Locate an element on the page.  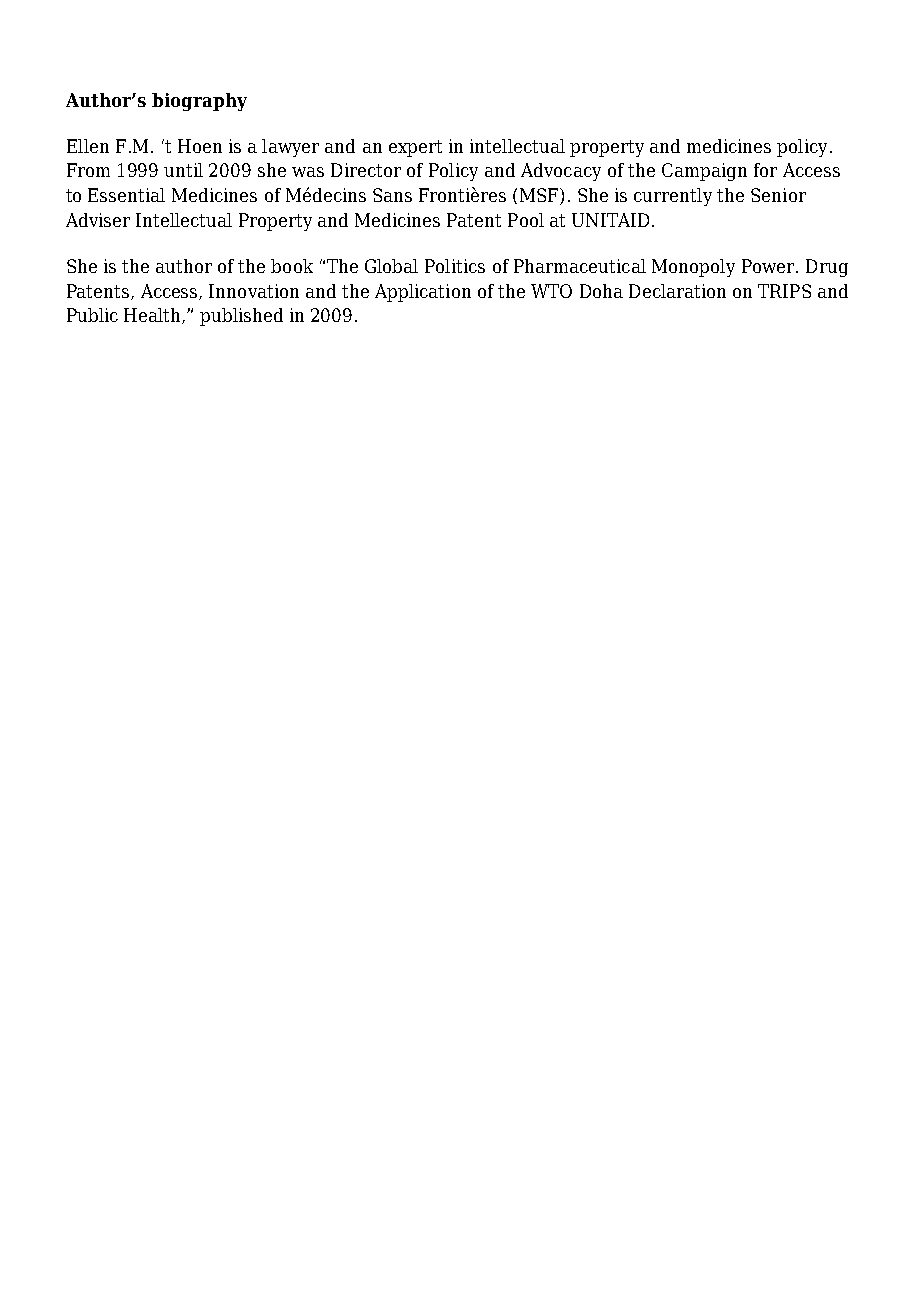
Health is located at coordinates (154, 316).
